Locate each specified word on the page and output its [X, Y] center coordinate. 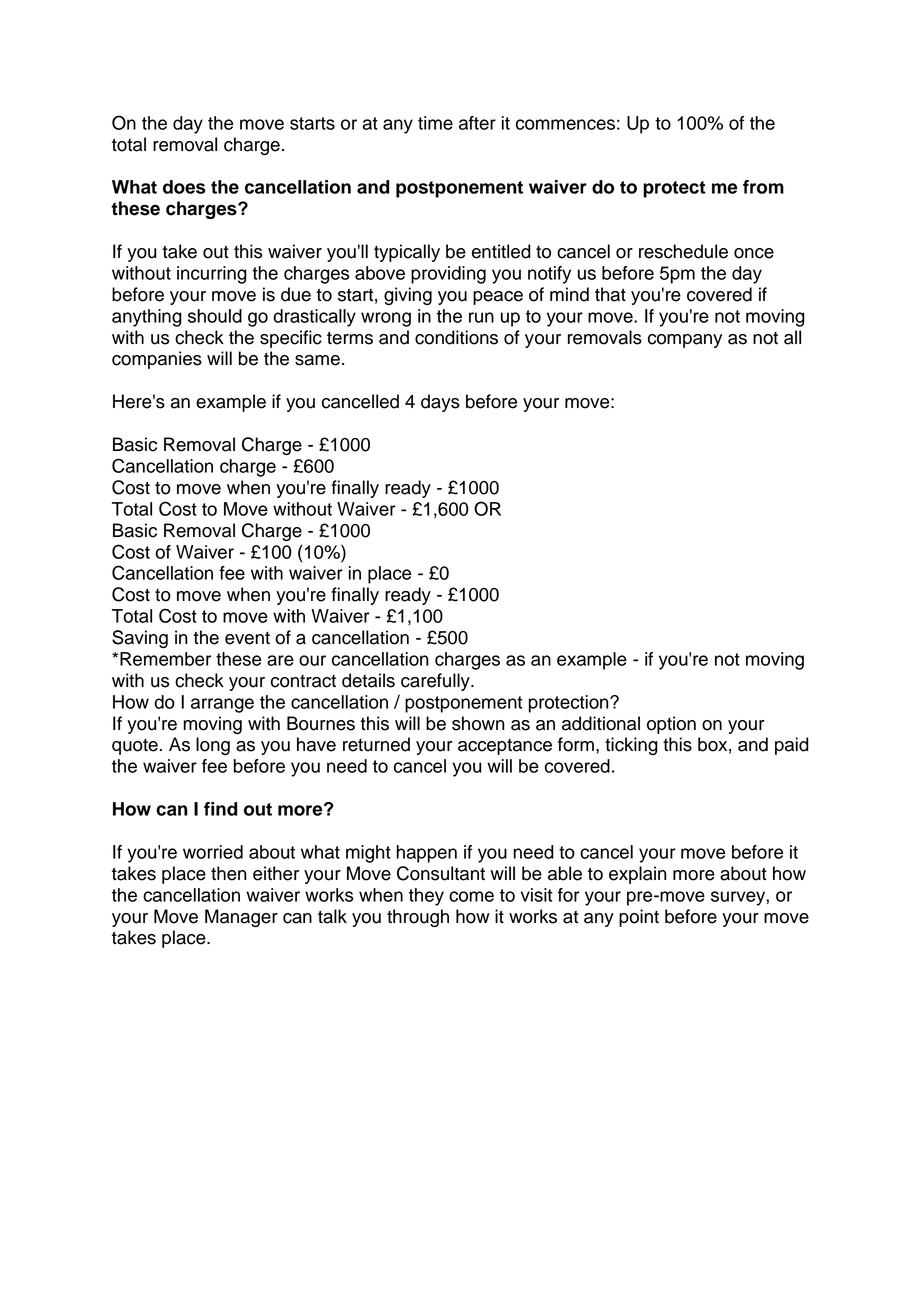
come [471, 896]
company [685, 341]
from [763, 187]
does [184, 187]
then [229, 873]
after [477, 123]
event [247, 638]
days [440, 403]
